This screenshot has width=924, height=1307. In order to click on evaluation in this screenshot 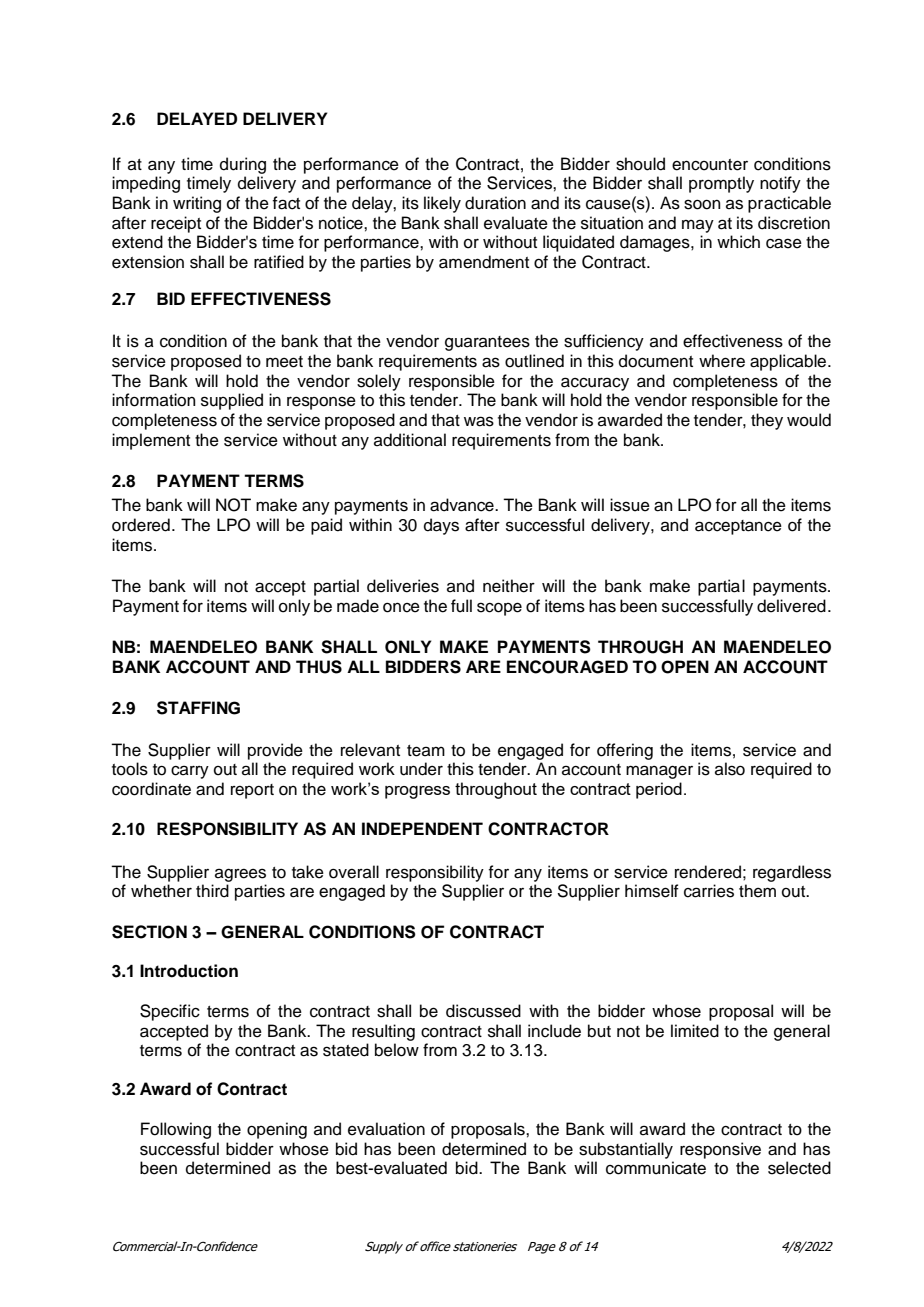, I will do `click(386, 1129)`.
